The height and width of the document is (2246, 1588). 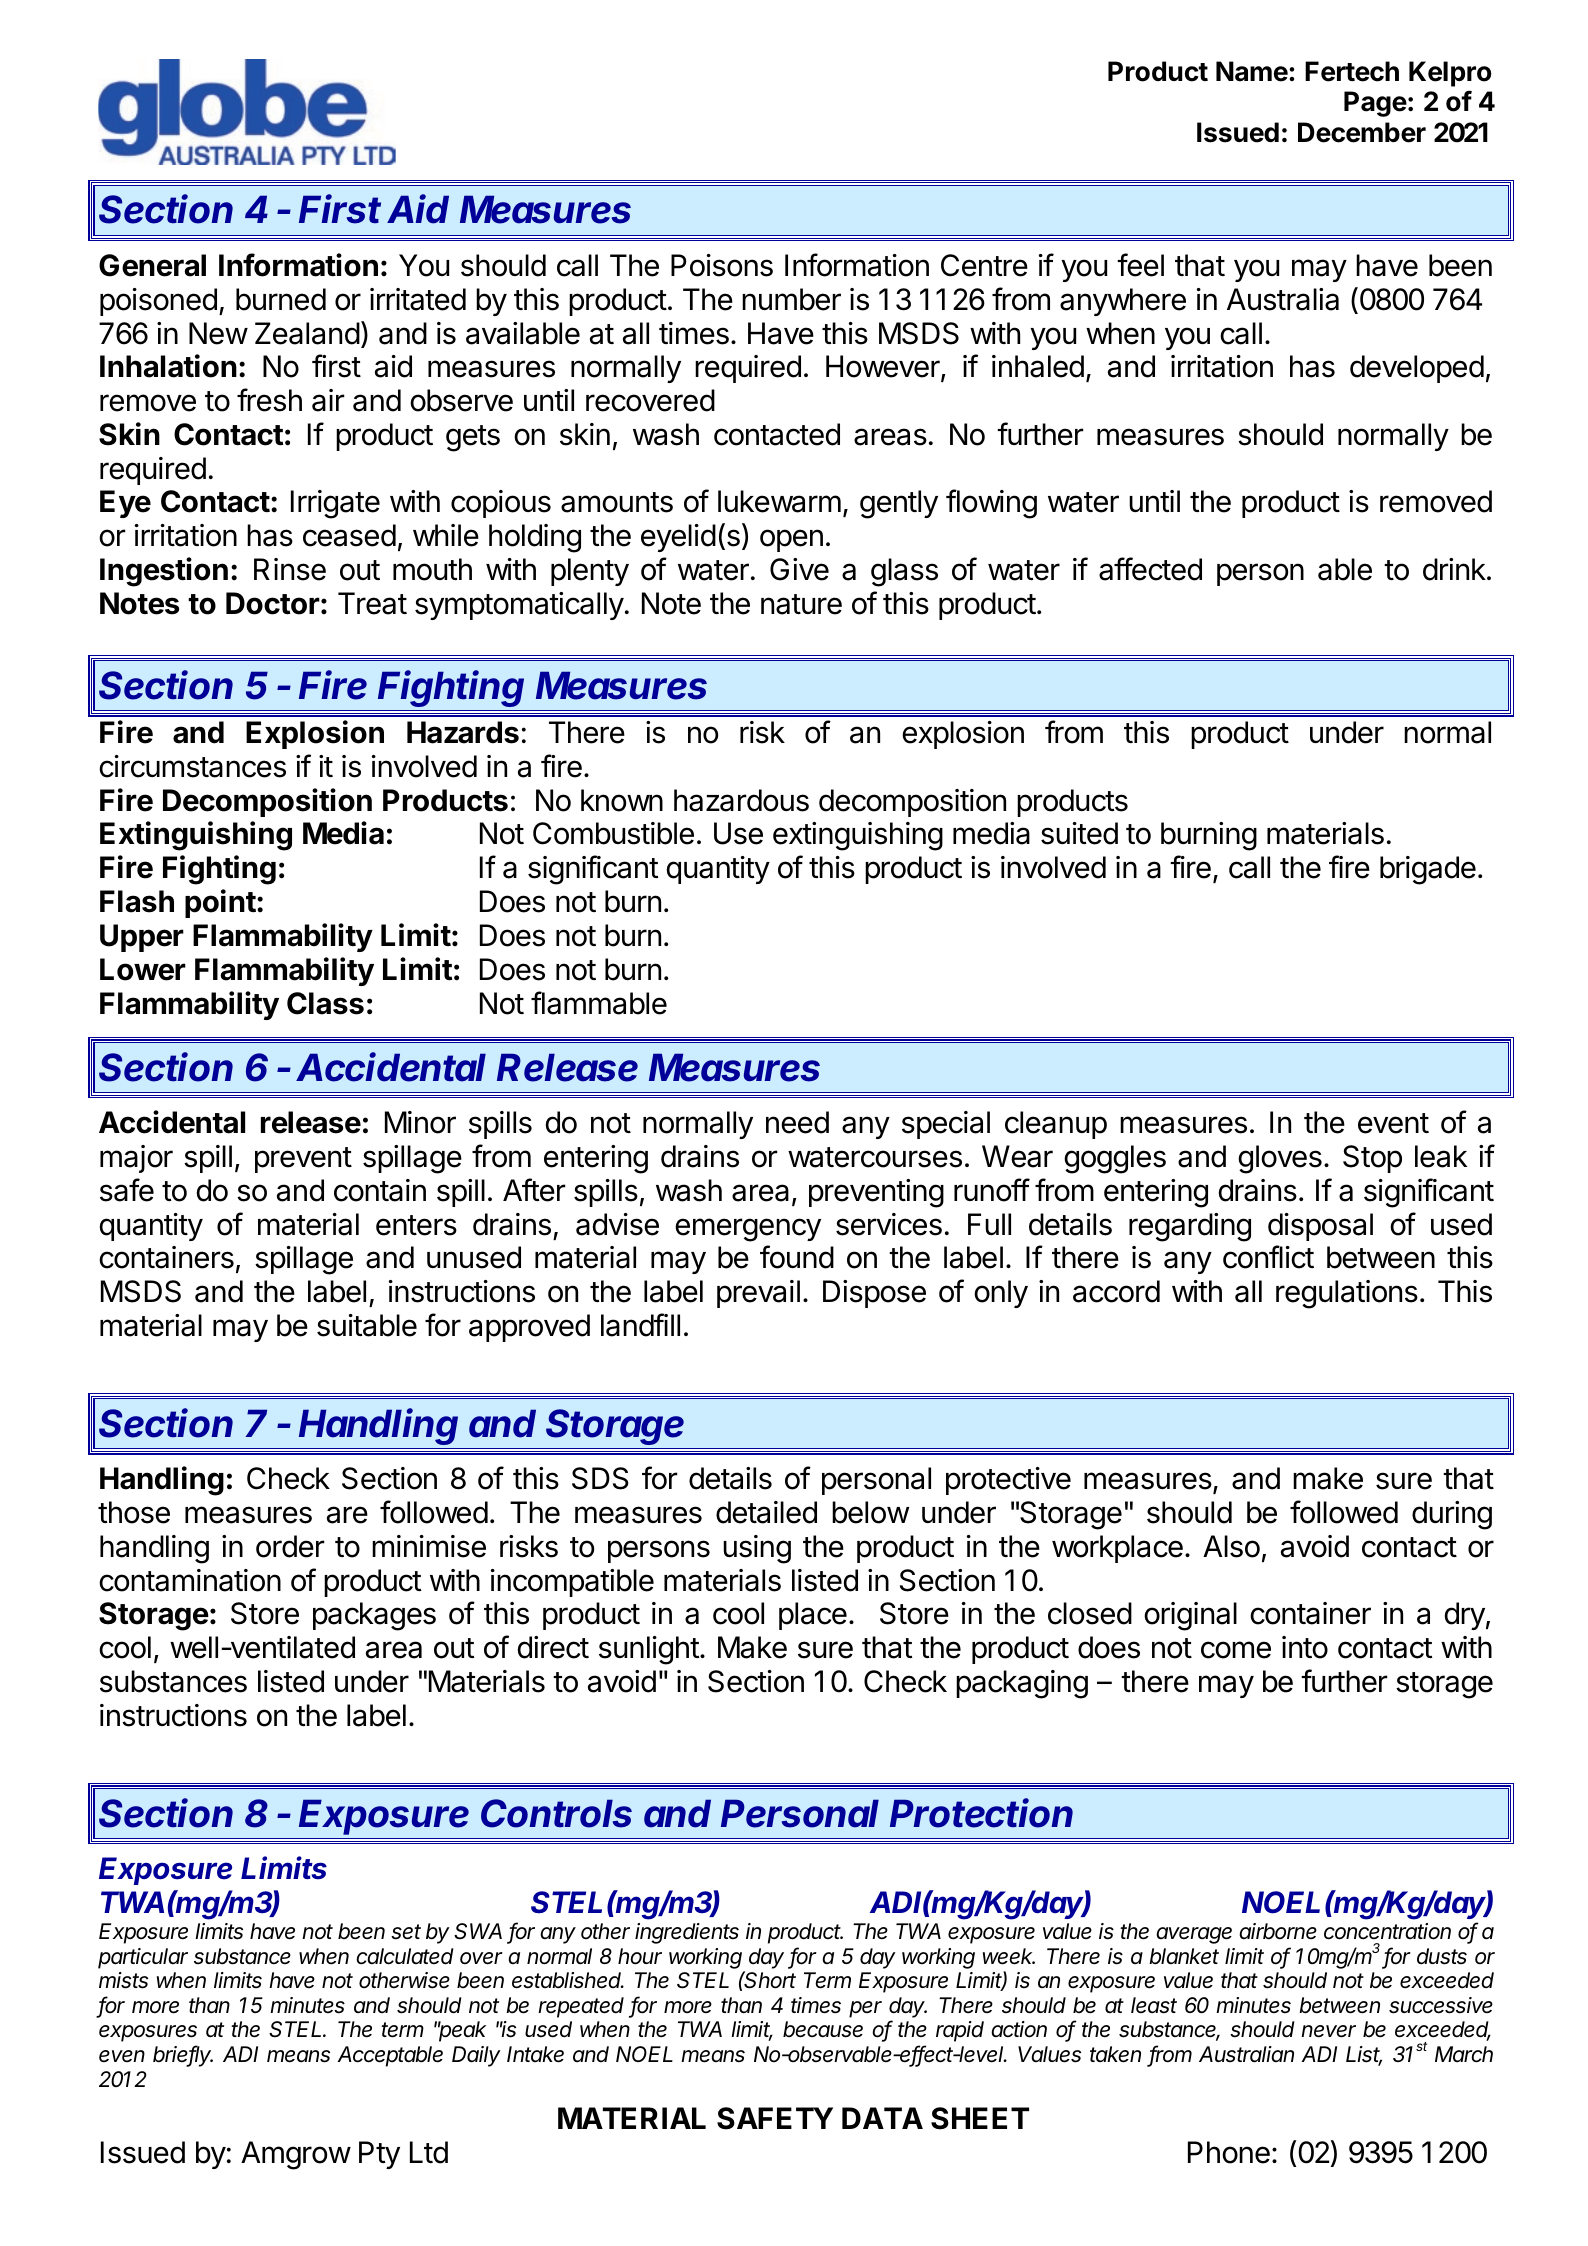 What do you see at coordinates (152, 265) in the document?
I see `General` at bounding box center [152, 265].
